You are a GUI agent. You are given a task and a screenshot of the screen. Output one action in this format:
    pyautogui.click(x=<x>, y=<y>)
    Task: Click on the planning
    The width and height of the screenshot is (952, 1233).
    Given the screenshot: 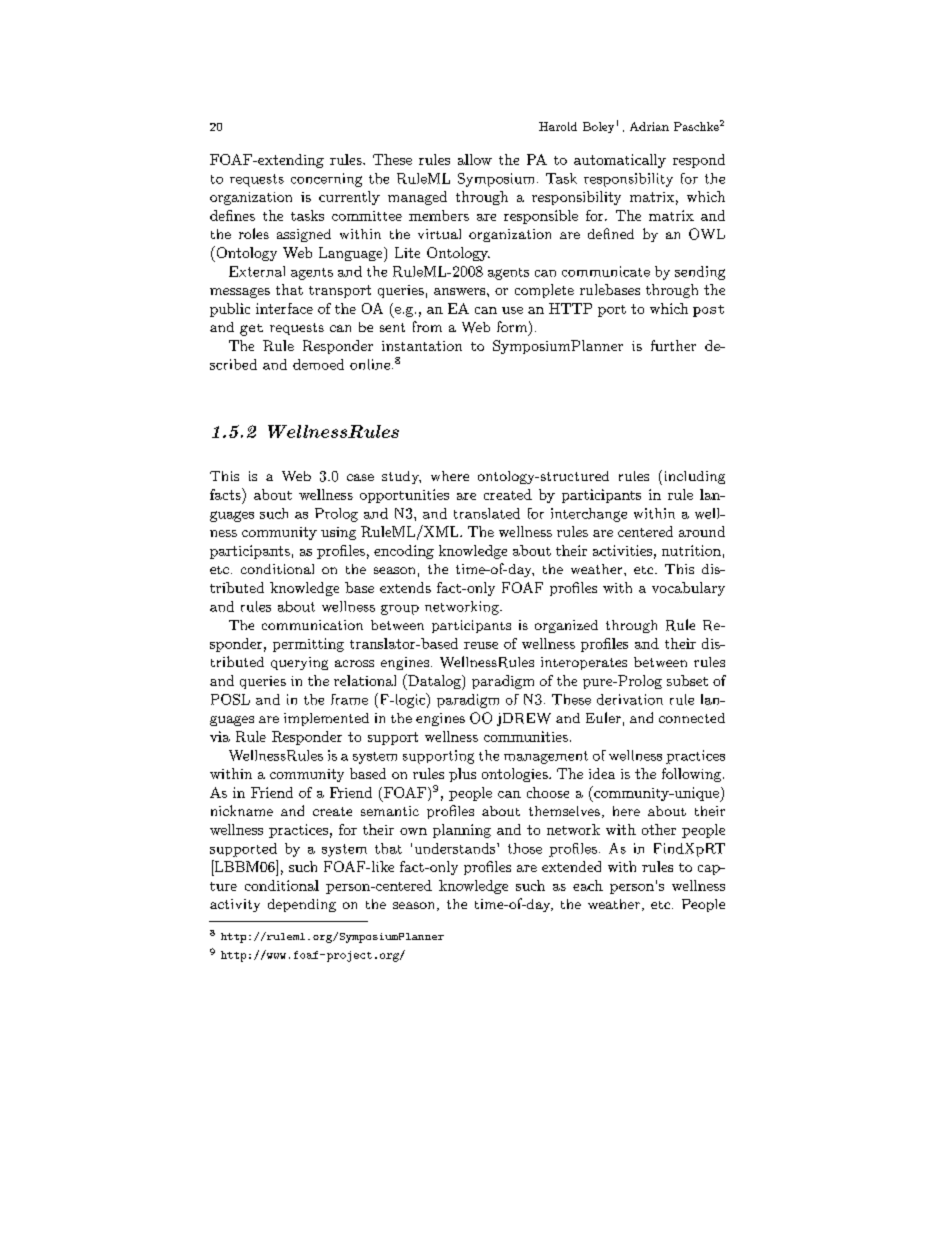 What is the action you would take?
    pyautogui.click(x=462, y=831)
